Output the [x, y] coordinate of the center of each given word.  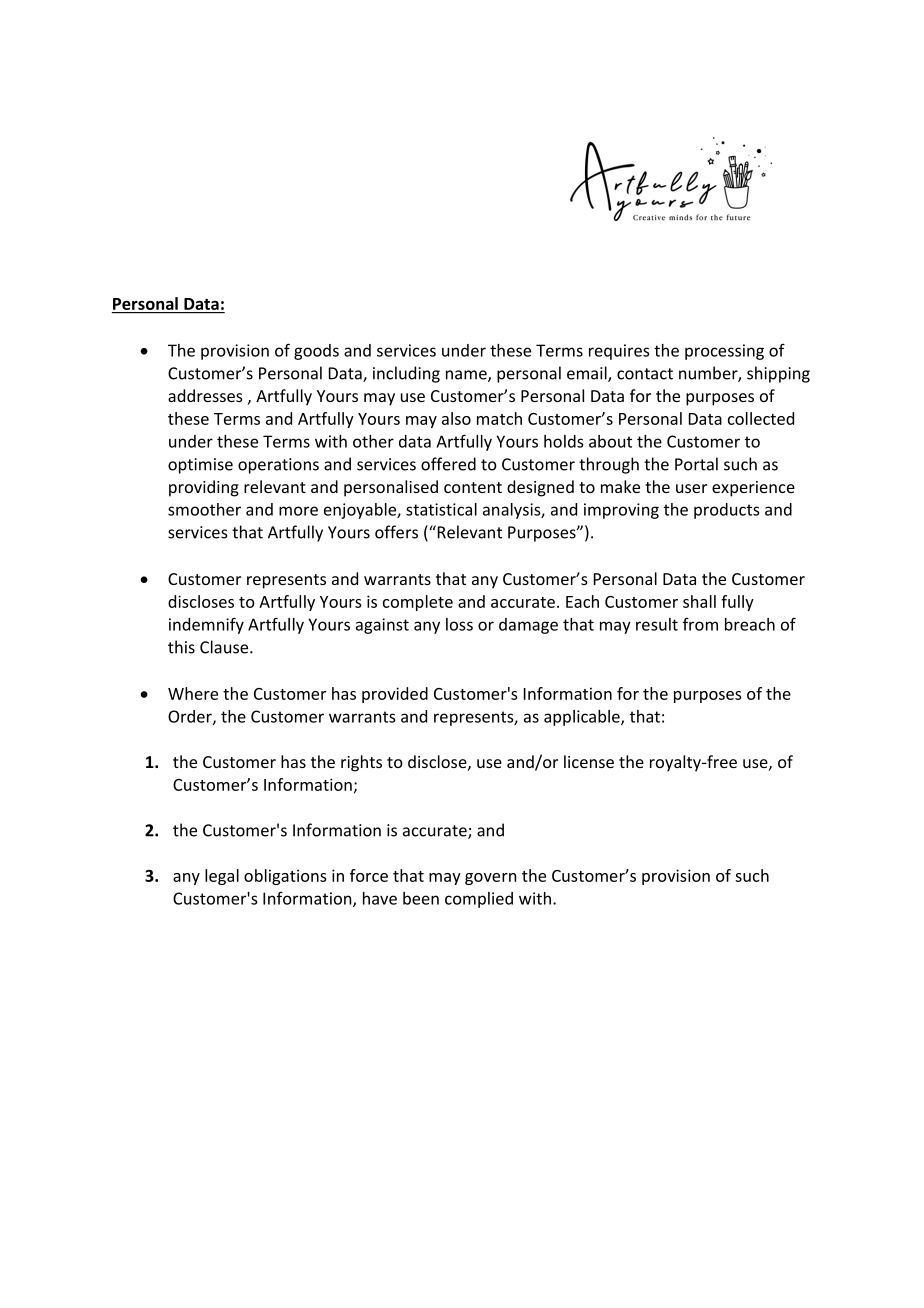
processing [724, 352]
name [467, 376]
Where [193, 693]
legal [222, 877]
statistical [441, 509]
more [298, 511]
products [726, 511]
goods [316, 352]
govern [491, 879]
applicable [583, 718]
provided [395, 695]
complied [479, 900]
